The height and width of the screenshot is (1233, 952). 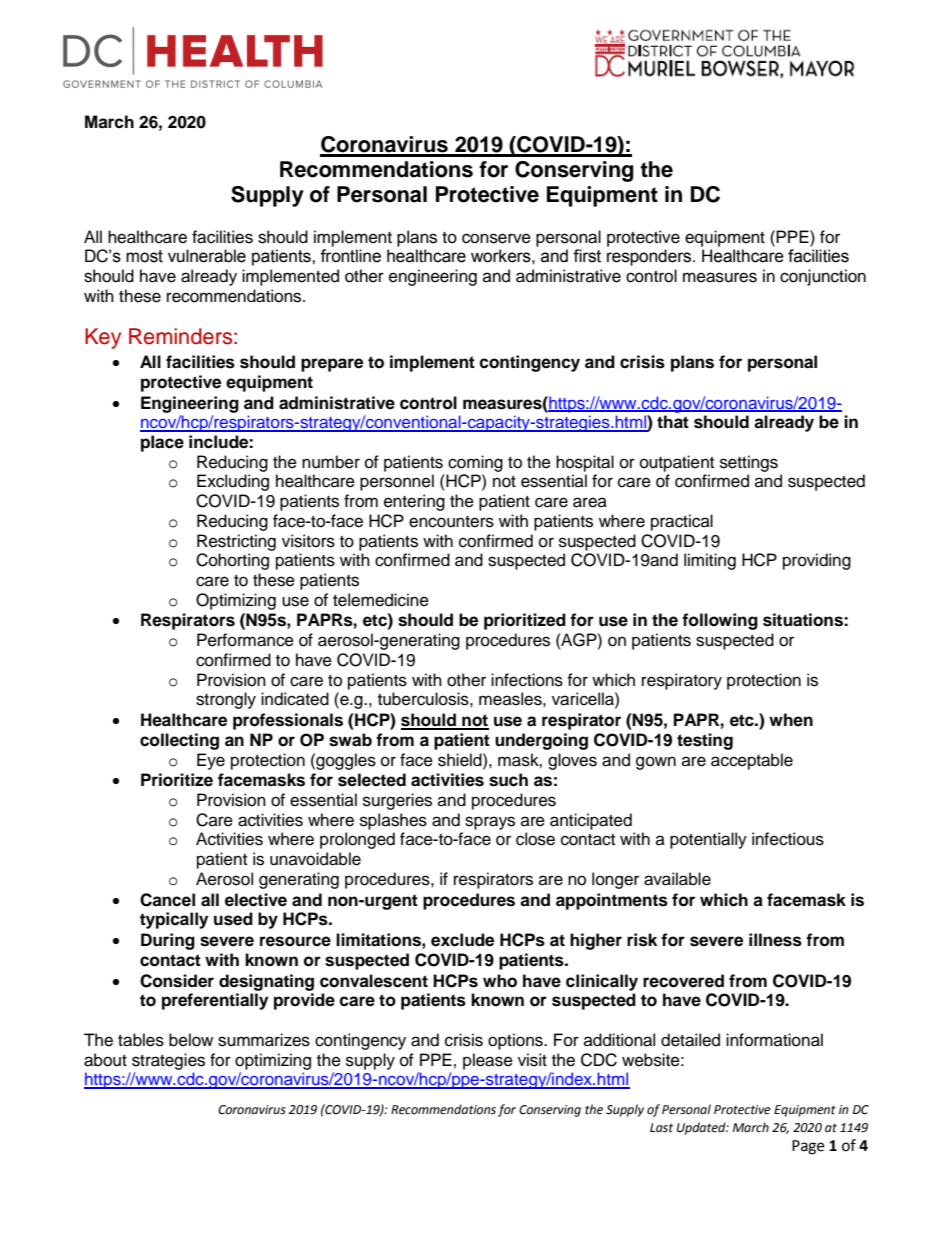 What do you see at coordinates (226, 700) in the screenshot?
I see `strongly` at bounding box center [226, 700].
